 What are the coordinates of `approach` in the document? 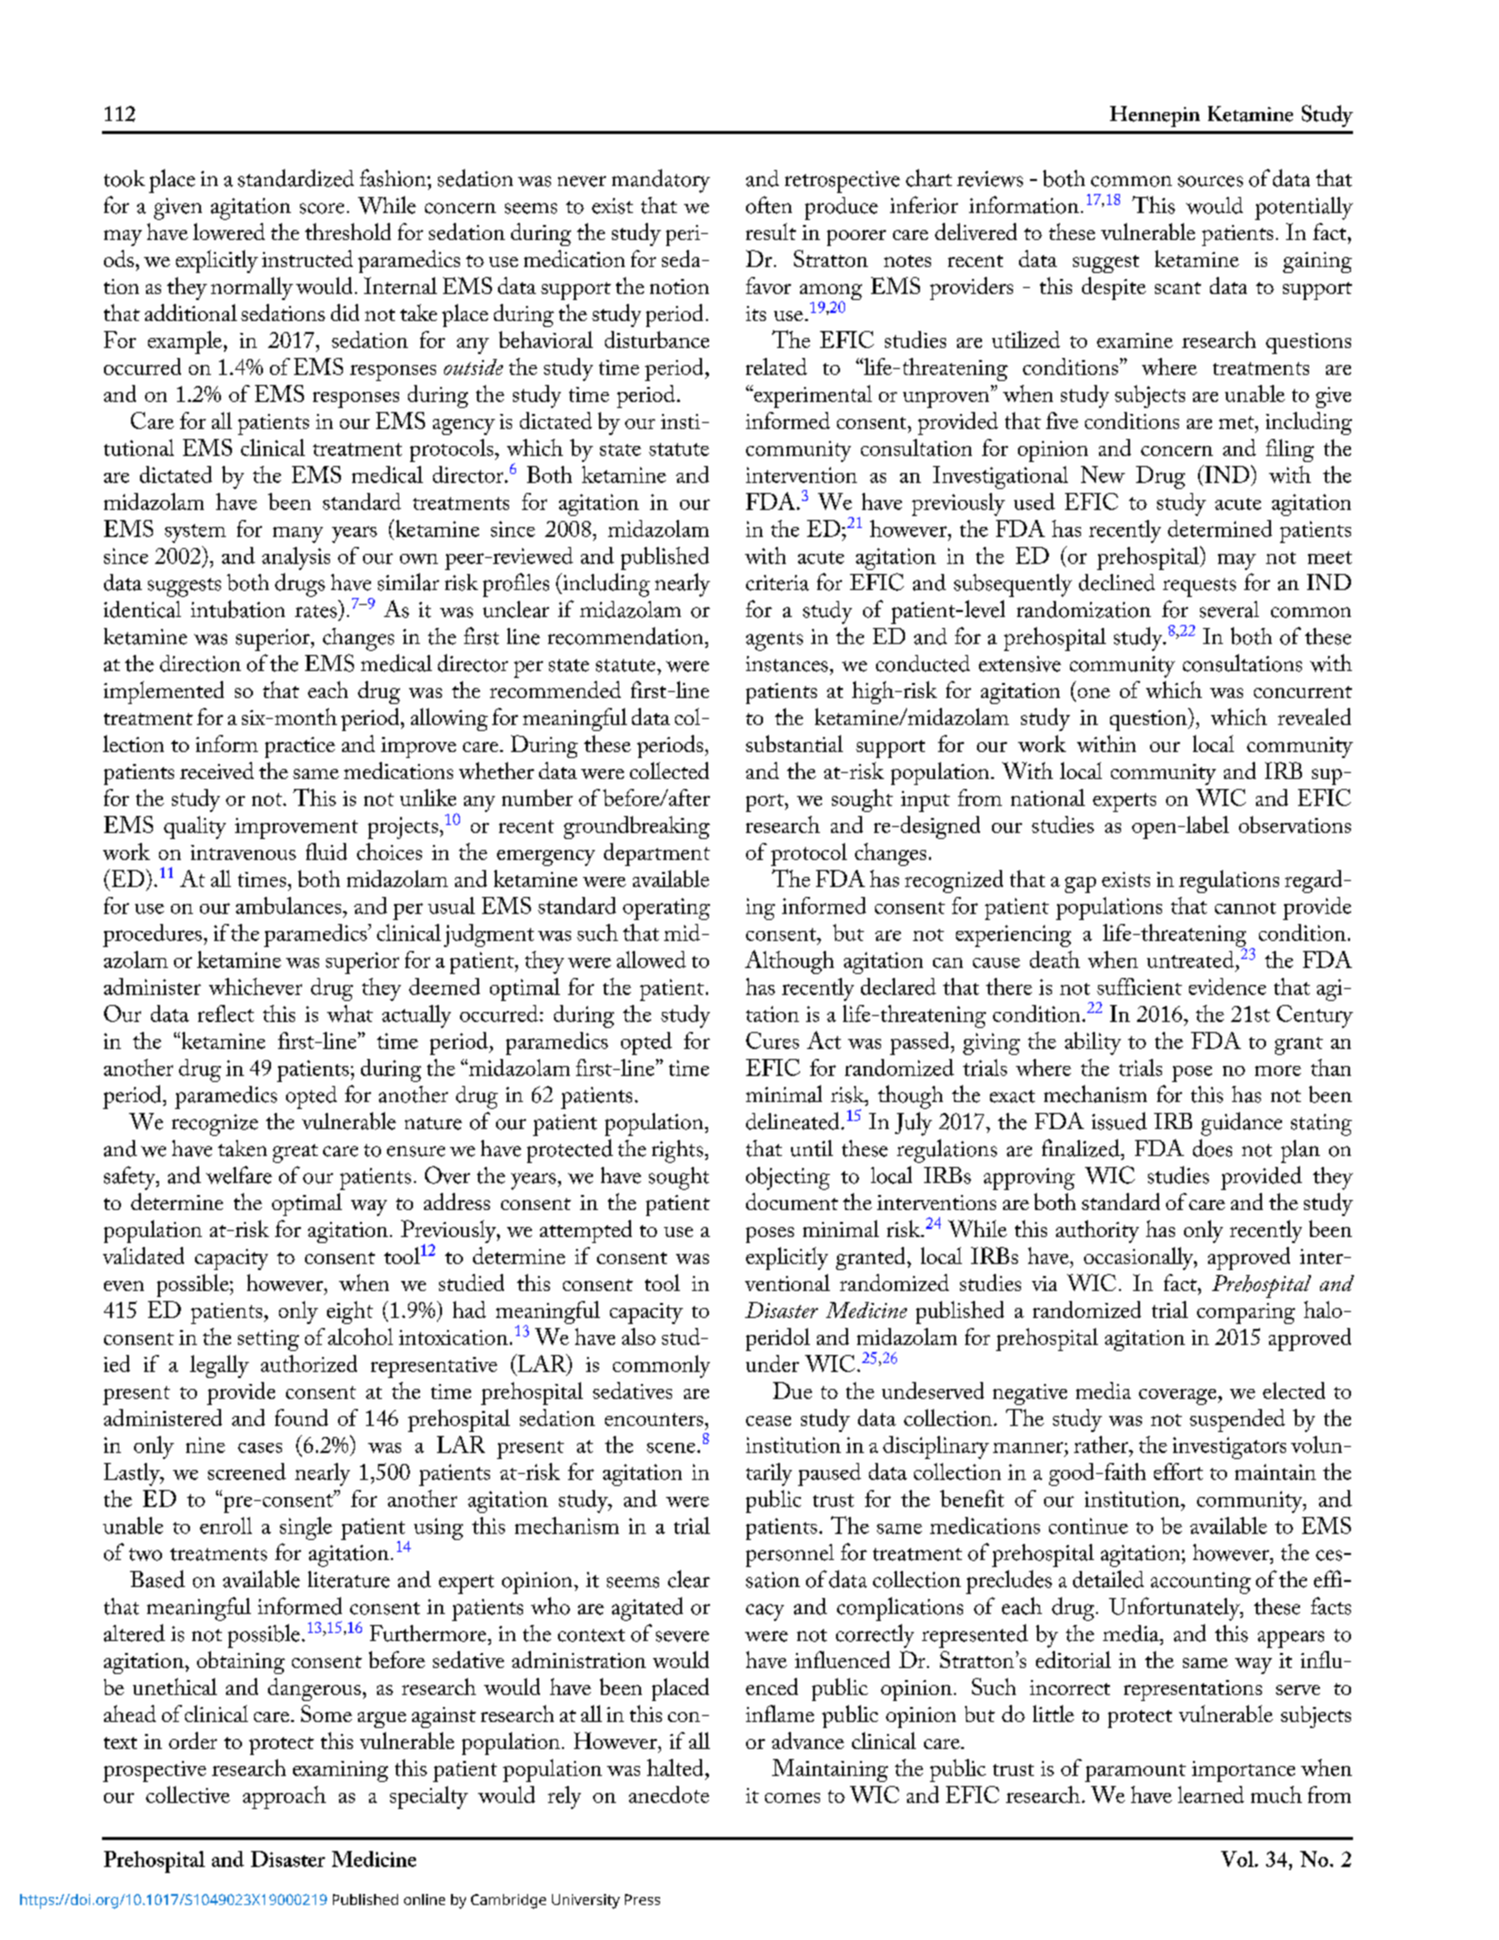 It's located at (284, 1797).
